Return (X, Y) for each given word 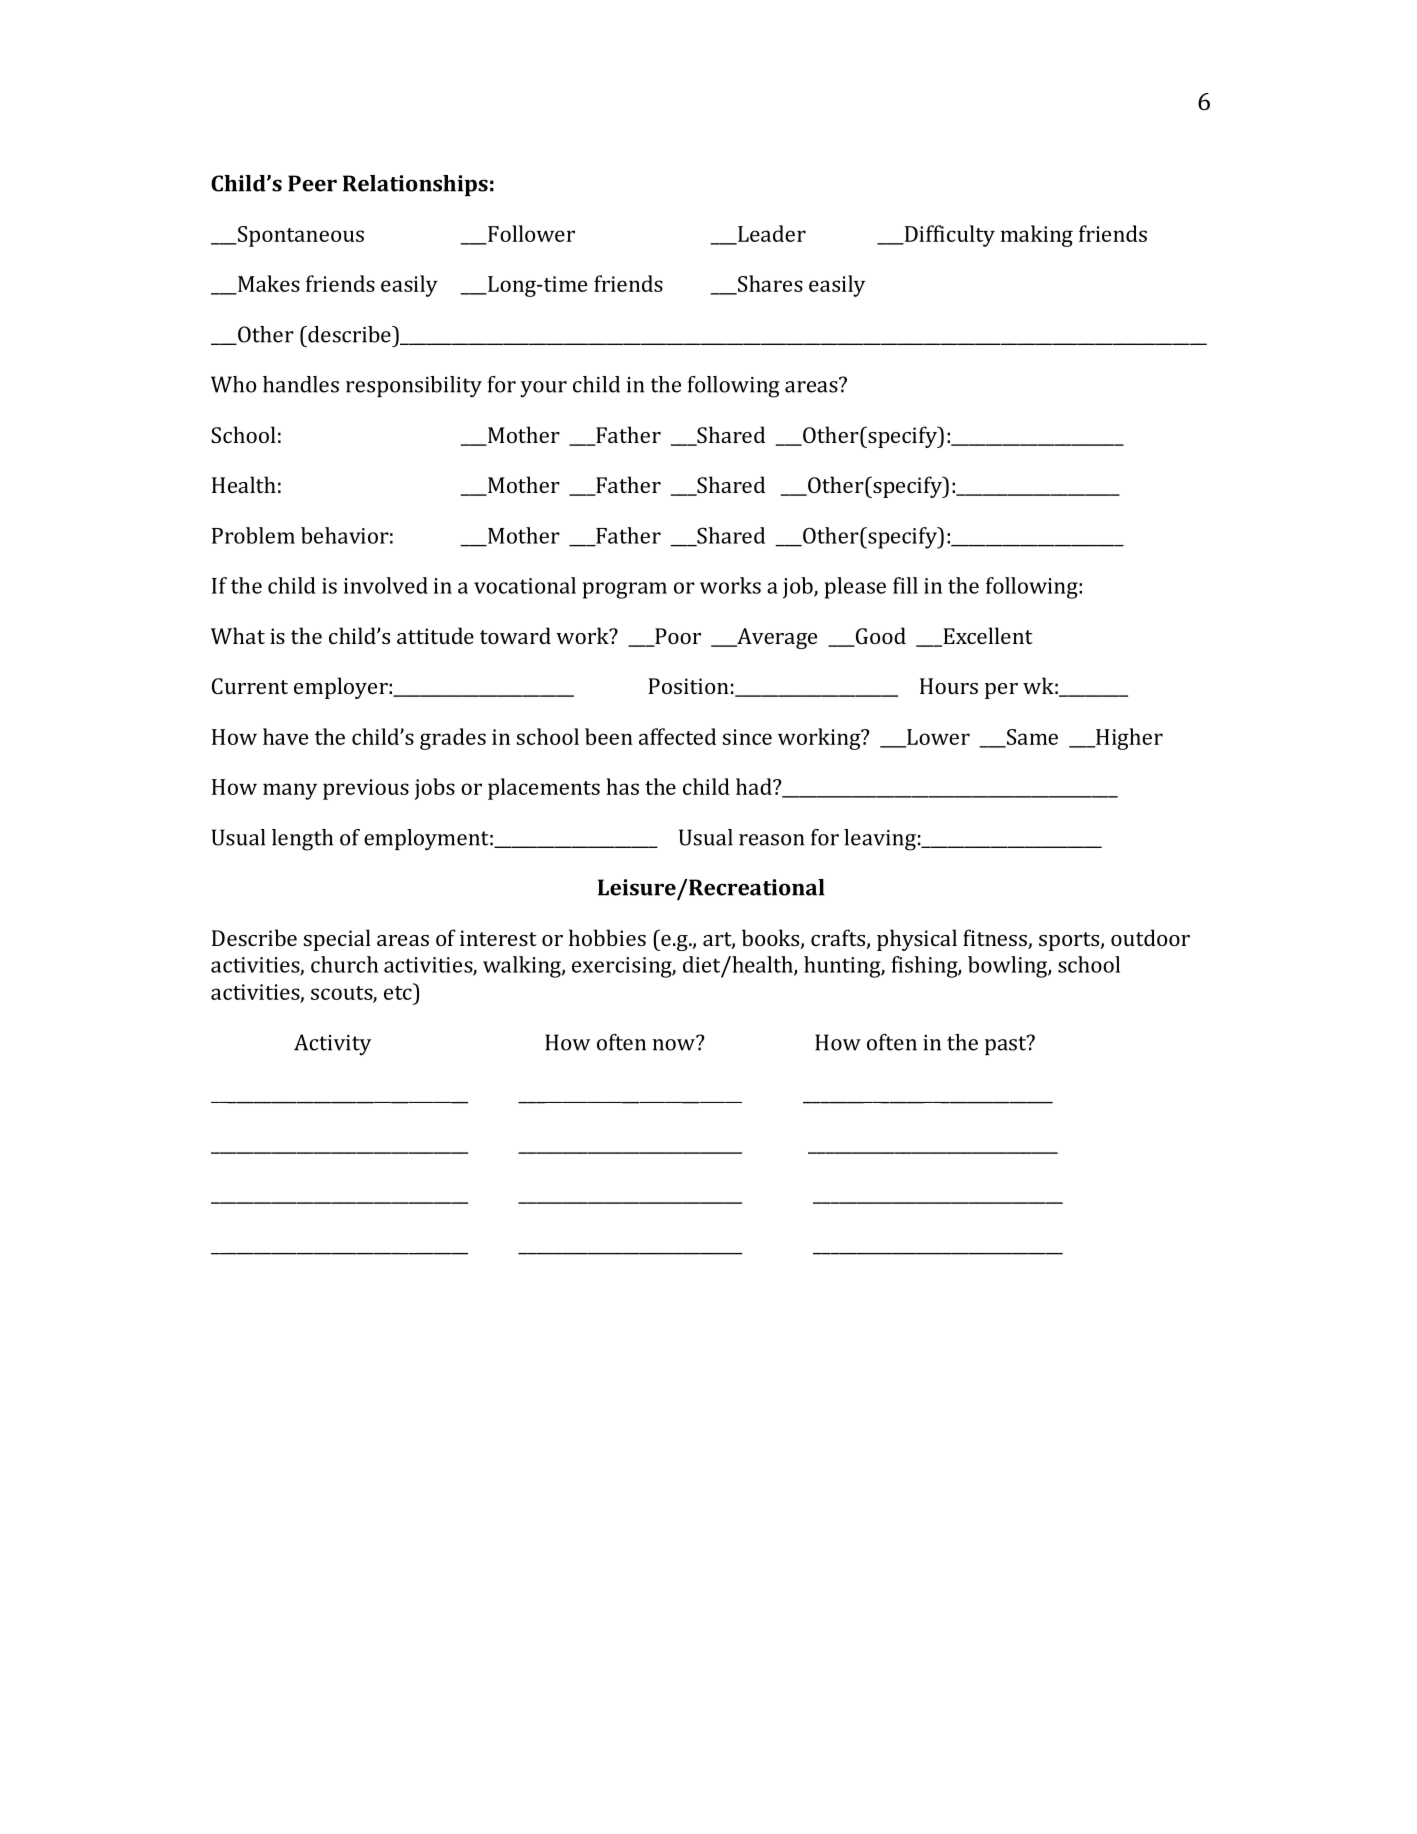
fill (905, 585)
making (1037, 236)
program (625, 590)
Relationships (415, 185)
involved (386, 585)
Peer (312, 183)
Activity (332, 1045)
